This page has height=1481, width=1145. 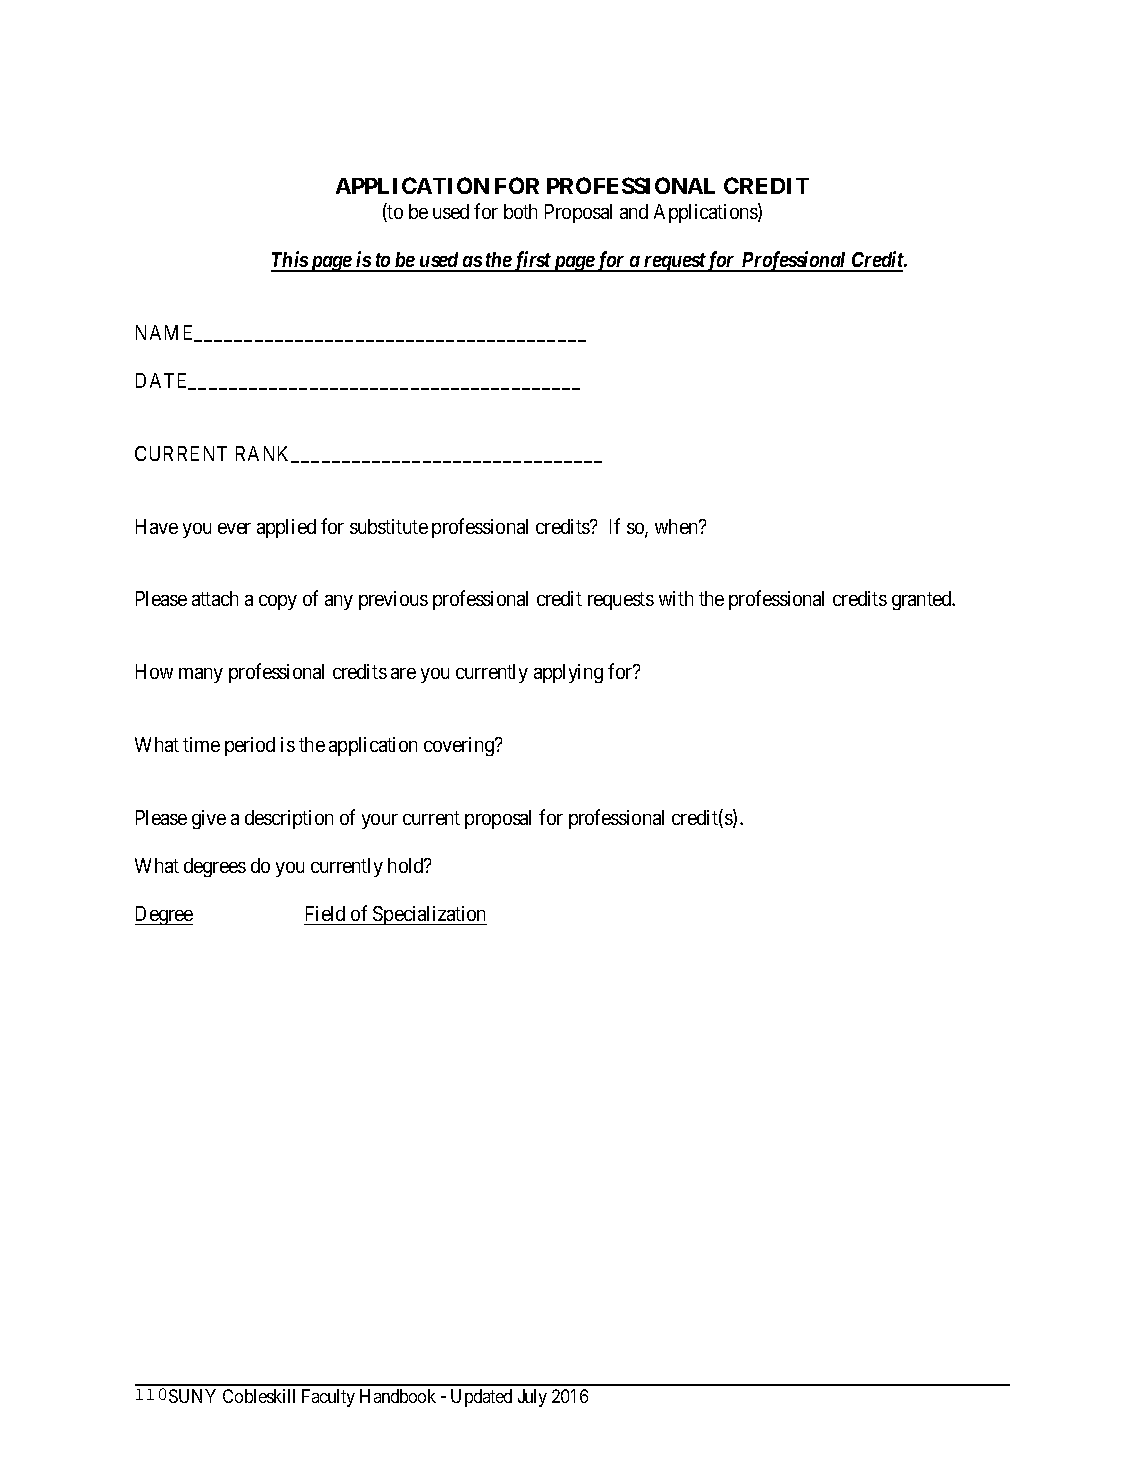 What do you see at coordinates (429, 915) in the page?
I see `Specialization` at bounding box center [429, 915].
